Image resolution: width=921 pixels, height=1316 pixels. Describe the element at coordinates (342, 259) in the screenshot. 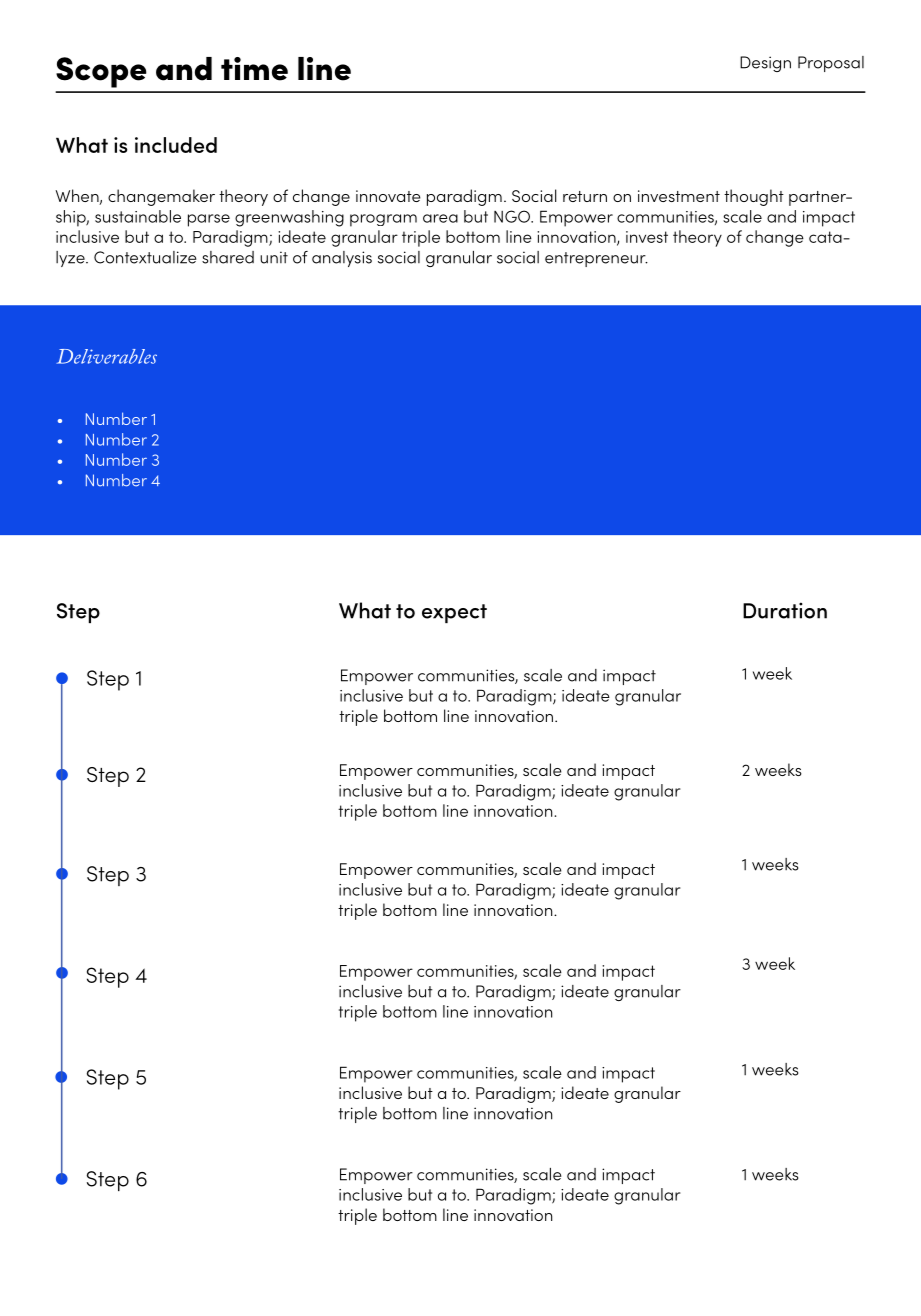

I see `analysis` at that location.
